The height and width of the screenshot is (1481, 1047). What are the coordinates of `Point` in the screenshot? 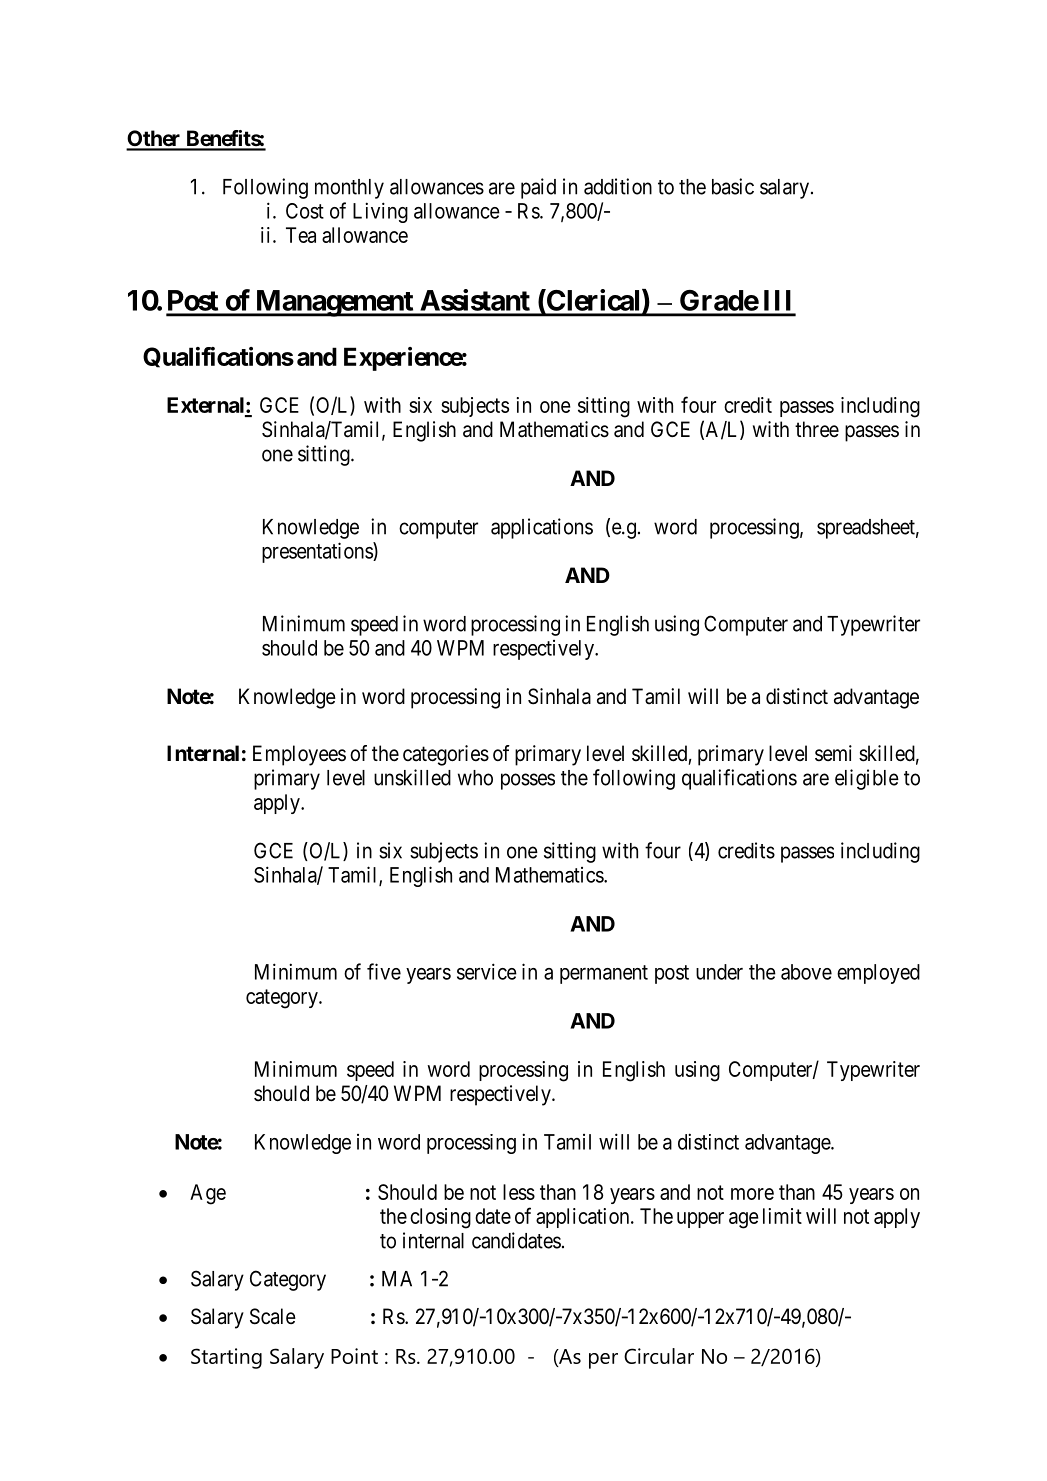 It's located at (354, 1356).
